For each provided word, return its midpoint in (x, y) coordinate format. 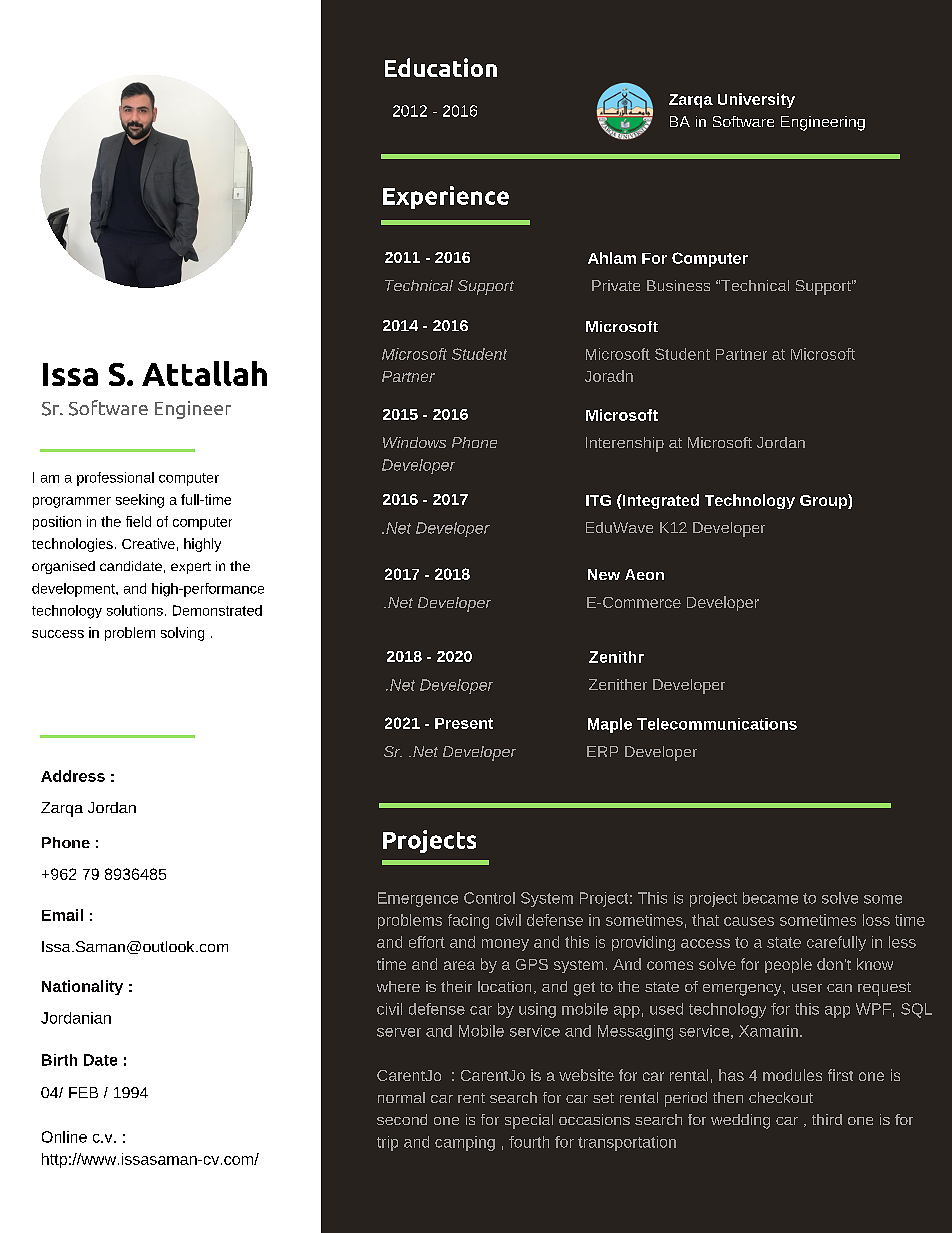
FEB (83, 1092)
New (604, 574)
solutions (135, 610)
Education (441, 67)
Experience (446, 197)
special (529, 1121)
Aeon (644, 574)
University (756, 100)
